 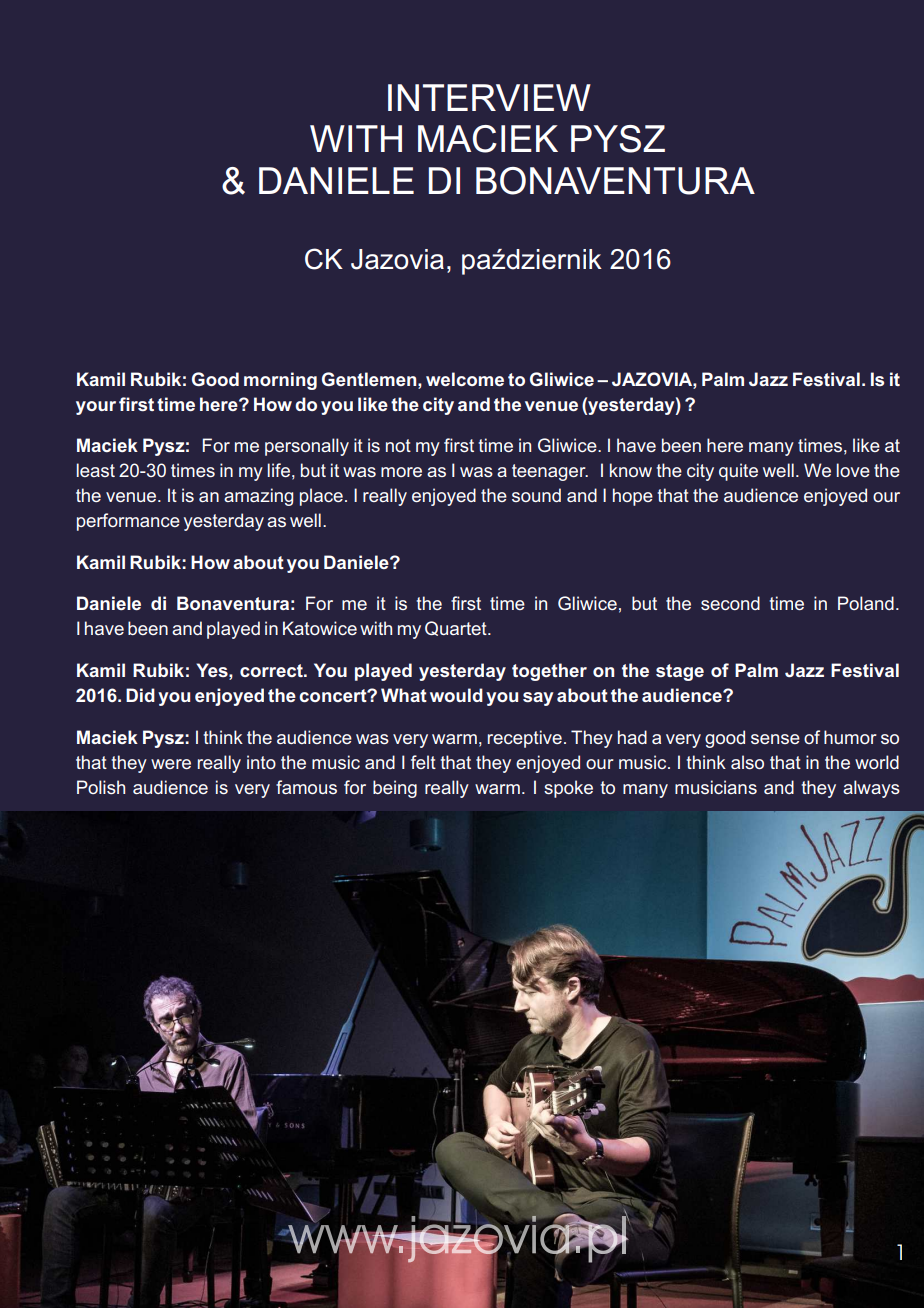 I want to click on welcome, so click(x=465, y=379).
